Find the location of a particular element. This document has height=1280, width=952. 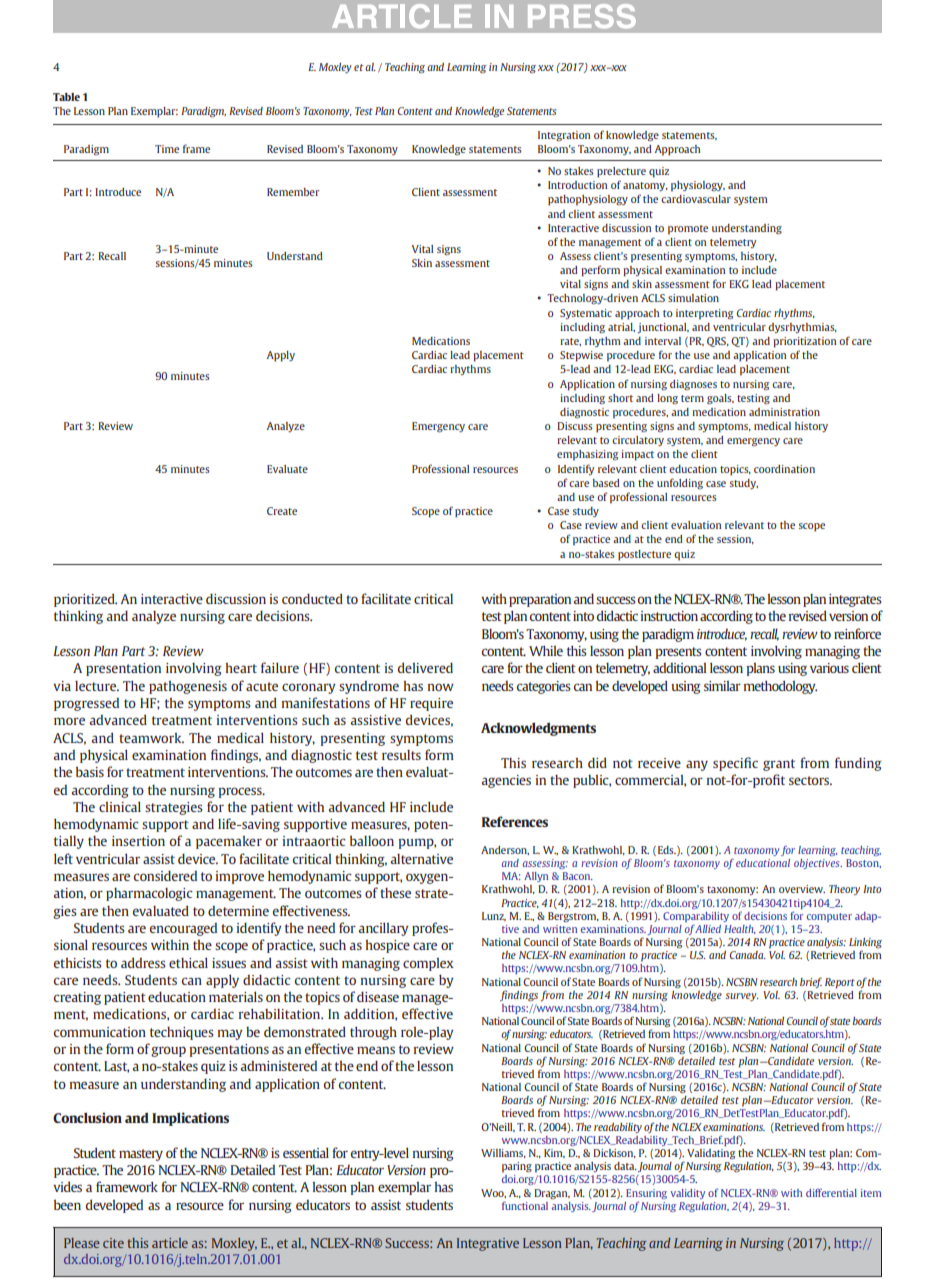

cardiovascular is located at coordinates (696, 199).
